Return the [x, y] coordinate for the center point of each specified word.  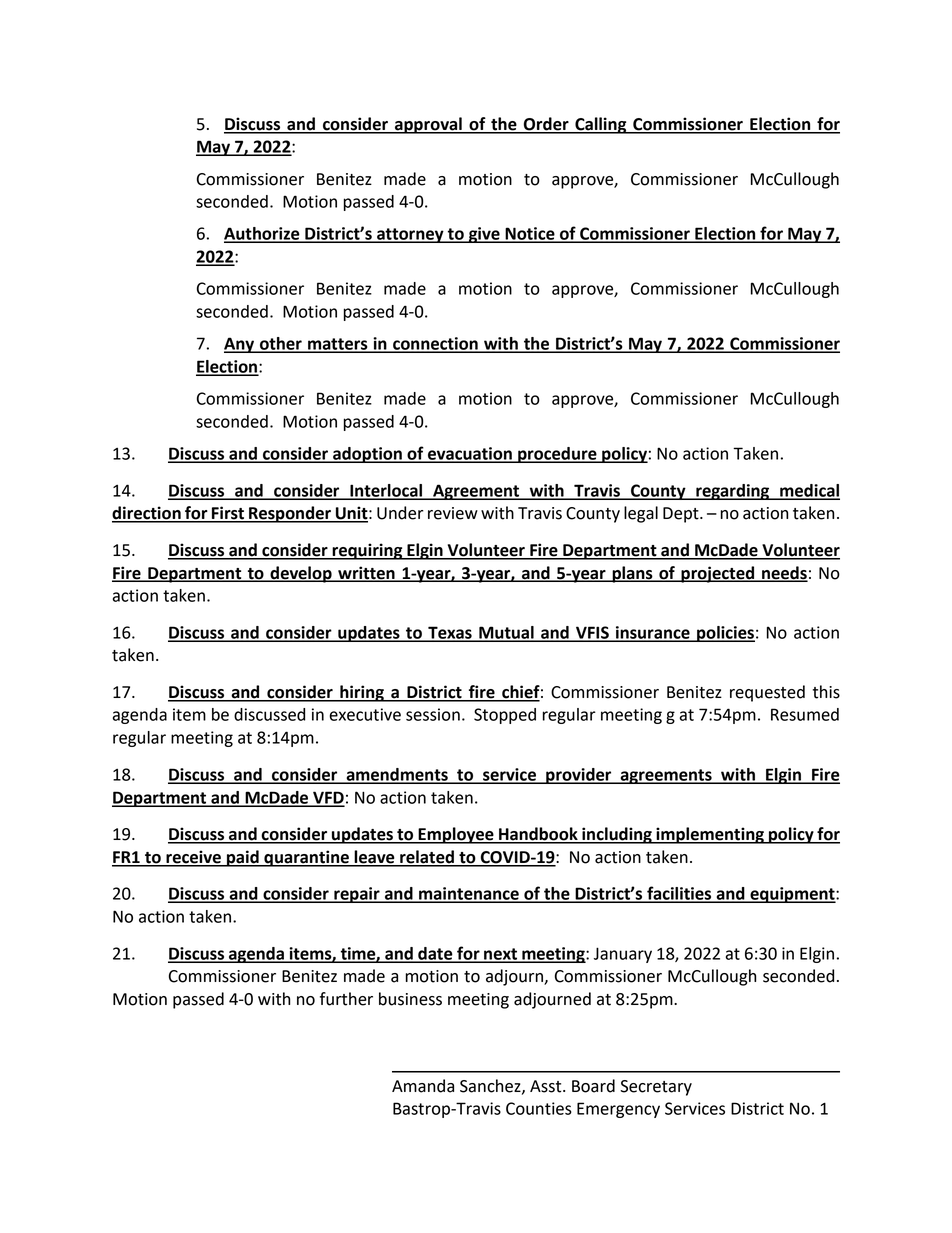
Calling [601, 125]
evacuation [470, 454]
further [346, 999]
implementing [710, 835]
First [228, 514]
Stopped [505, 716]
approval [428, 125]
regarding [733, 492]
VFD [328, 798]
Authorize [263, 234]
